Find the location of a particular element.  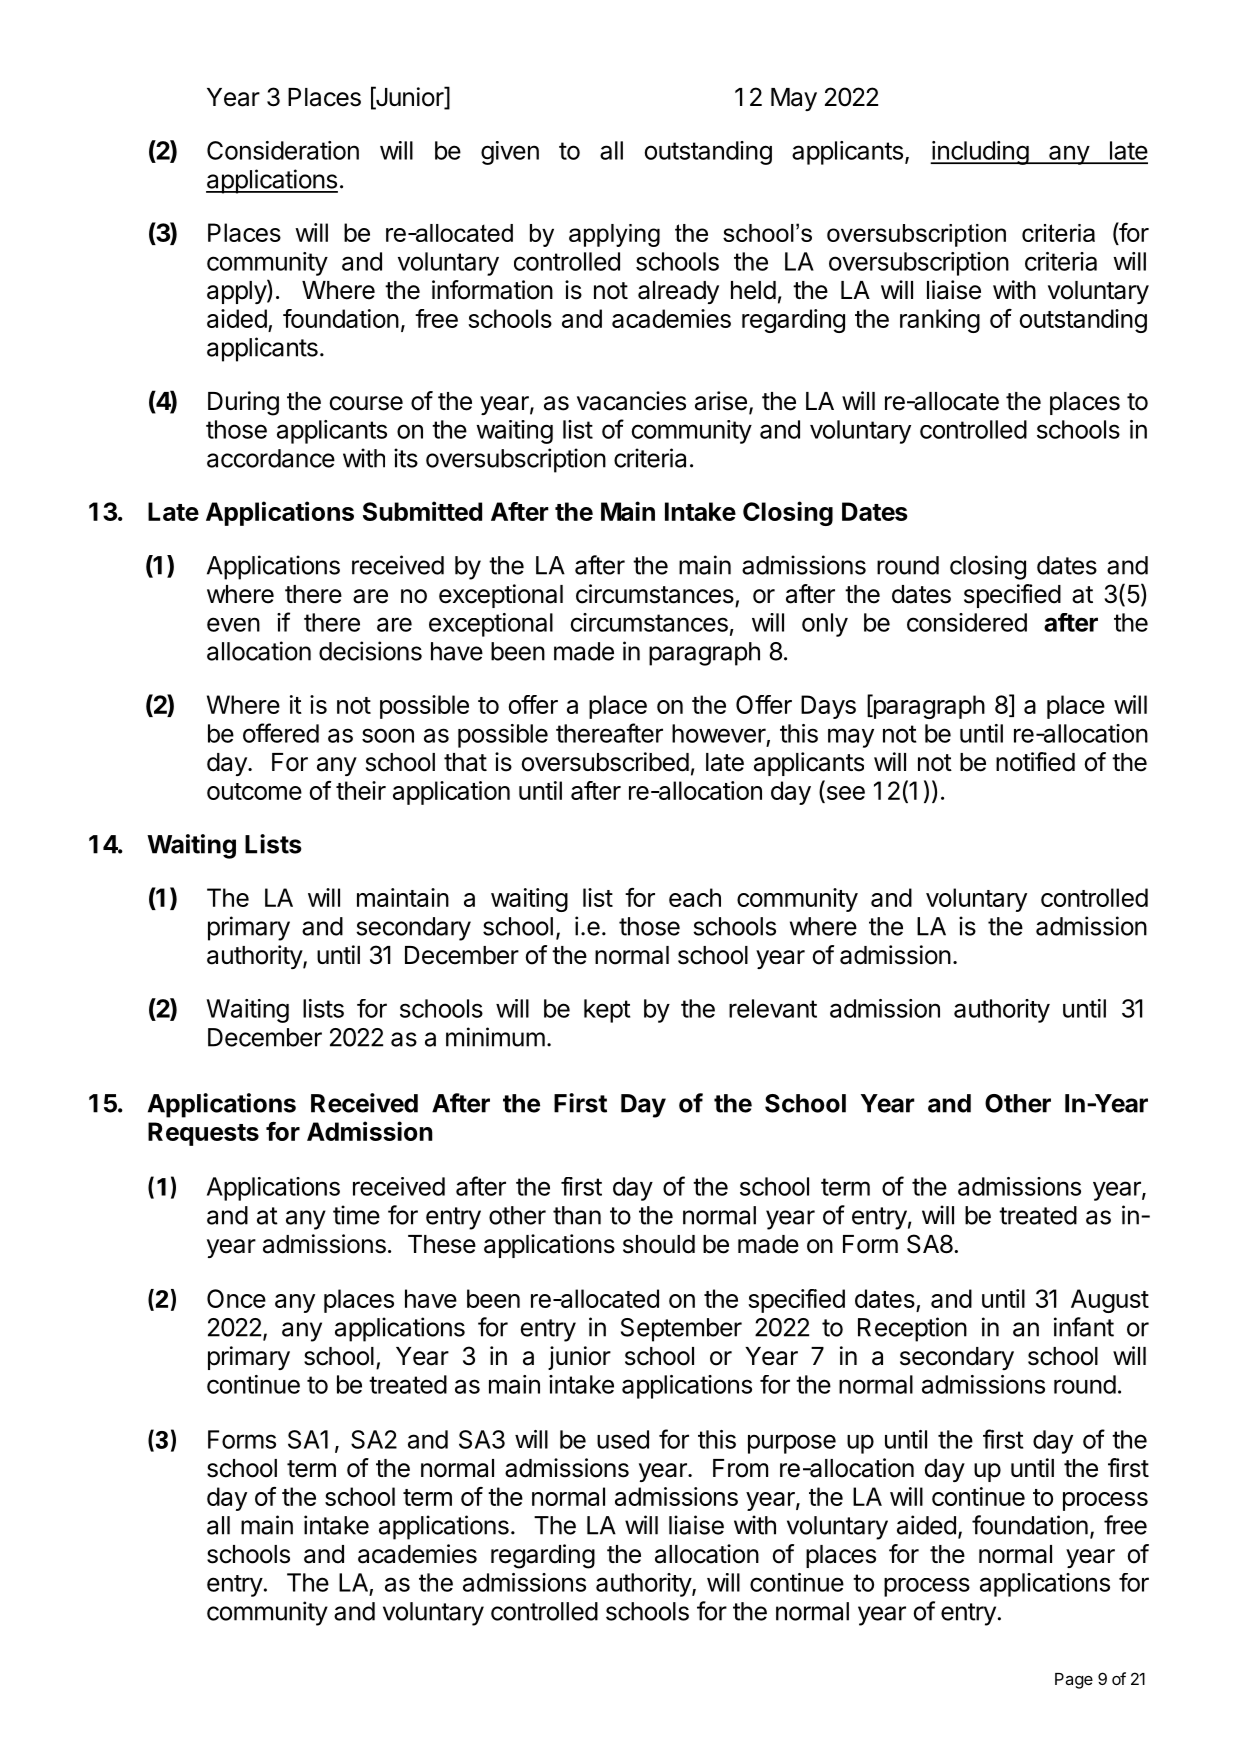

however is located at coordinates (719, 733).
